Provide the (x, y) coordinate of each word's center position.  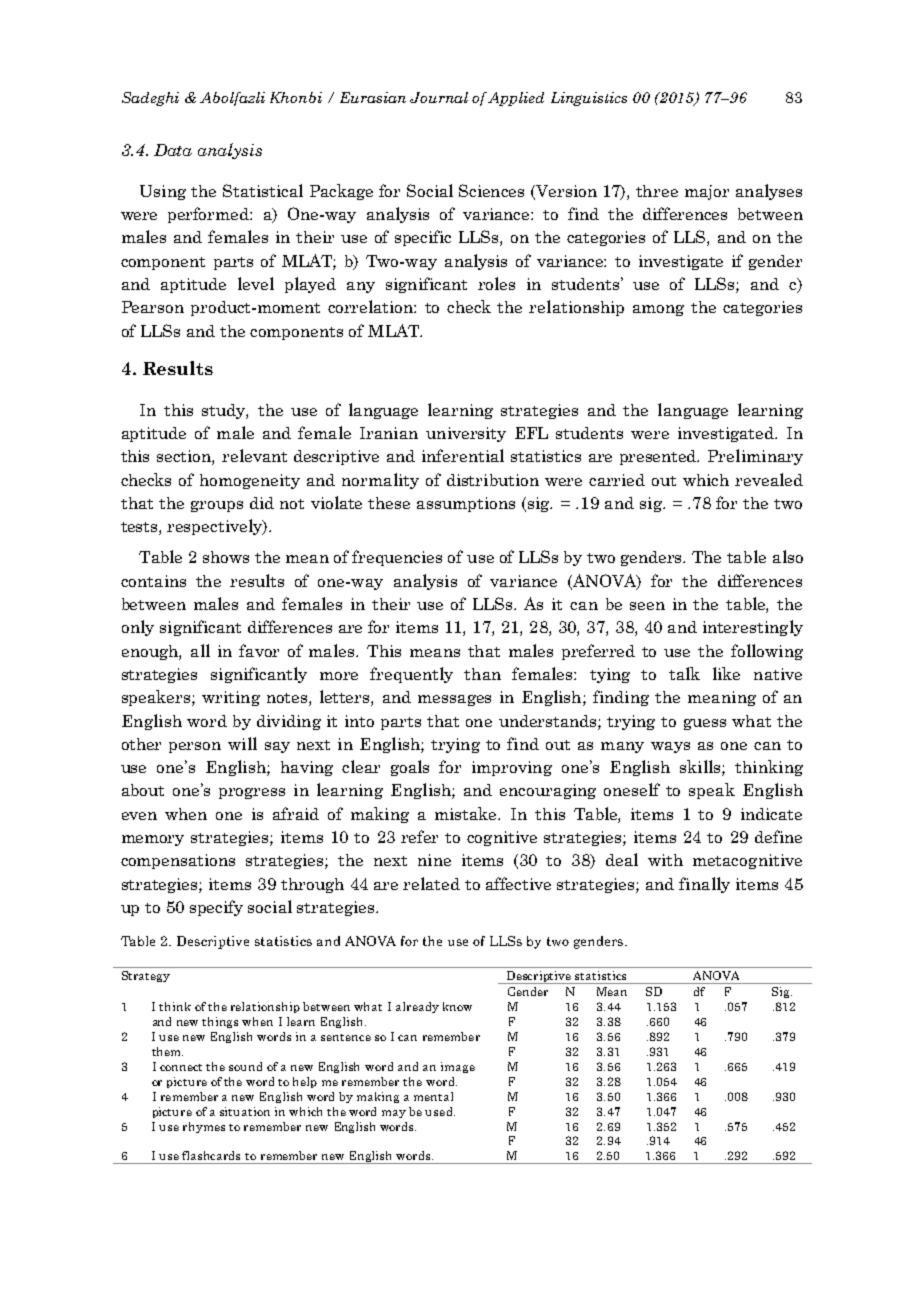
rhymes (204, 1127)
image (458, 1067)
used (440, 1111)
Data (173, 150)
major (707, 192)
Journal (439, 97)
